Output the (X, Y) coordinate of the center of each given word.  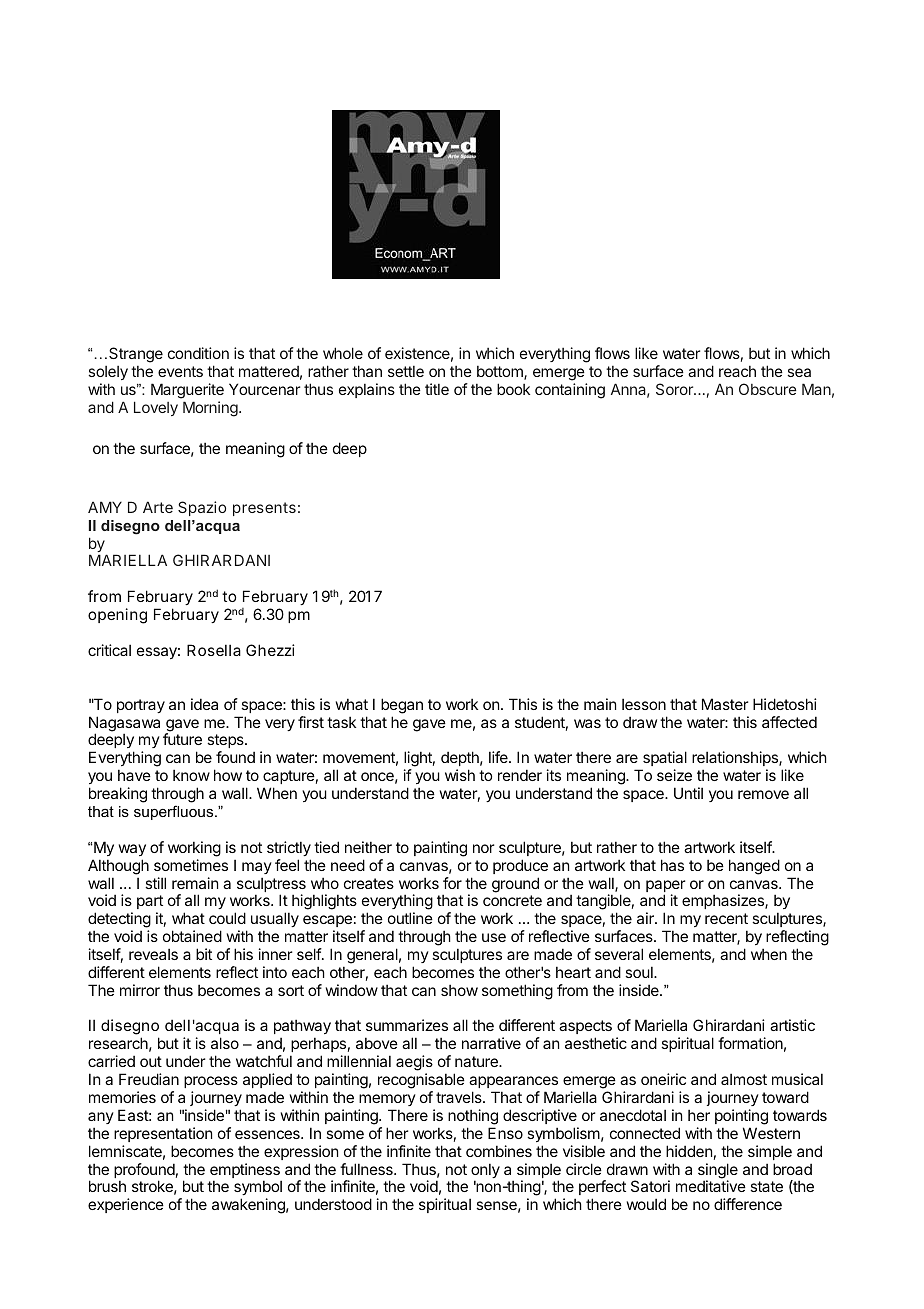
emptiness (246, 1172)
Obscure (768, 389)
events (180, 371)
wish (460, 775)
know (191, 775)
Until (688, 793)
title (437, 389)
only (485, 1172)
